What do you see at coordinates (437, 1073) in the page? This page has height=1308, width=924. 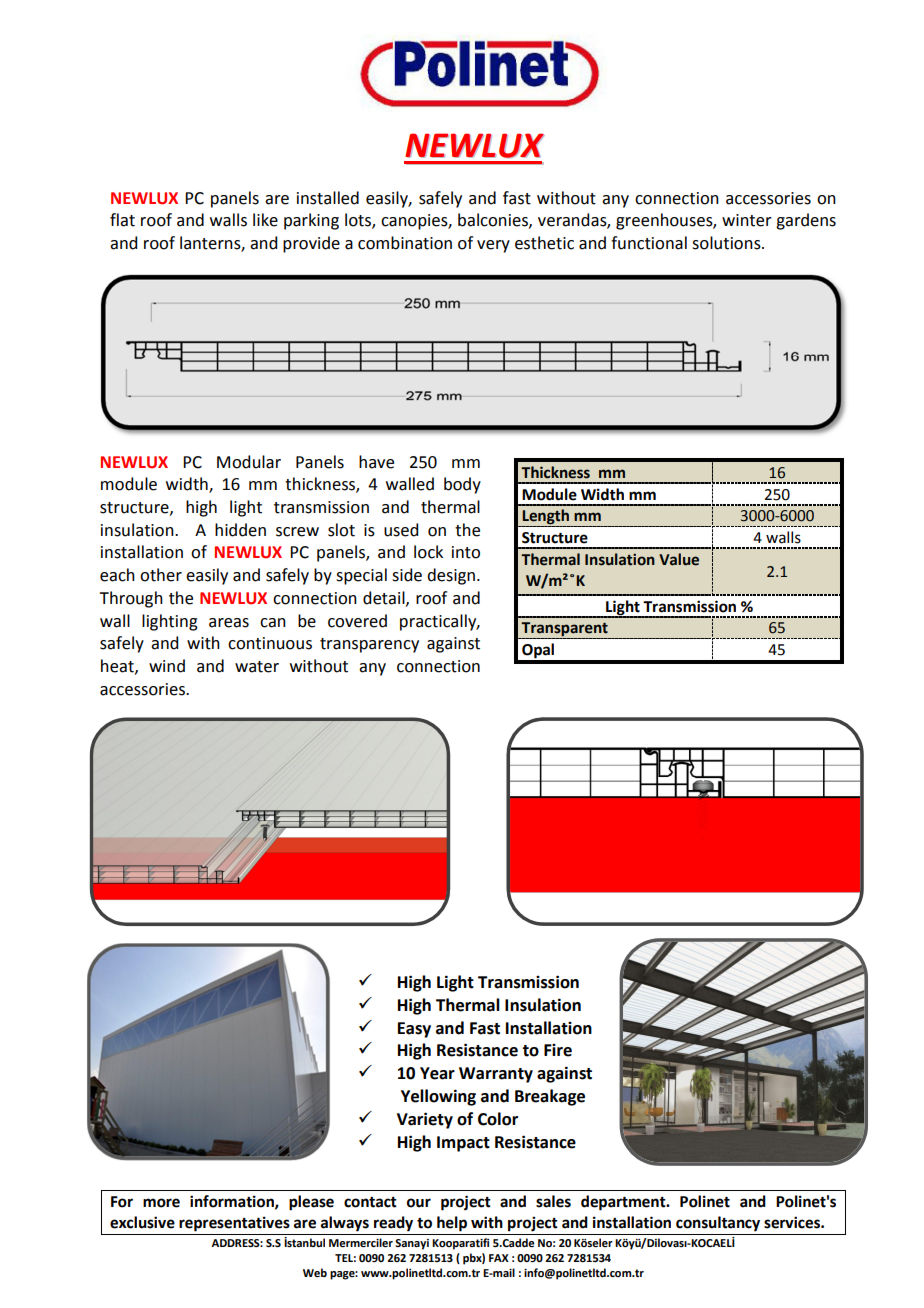 I see `Year` at bounding box center [437, 1073].
